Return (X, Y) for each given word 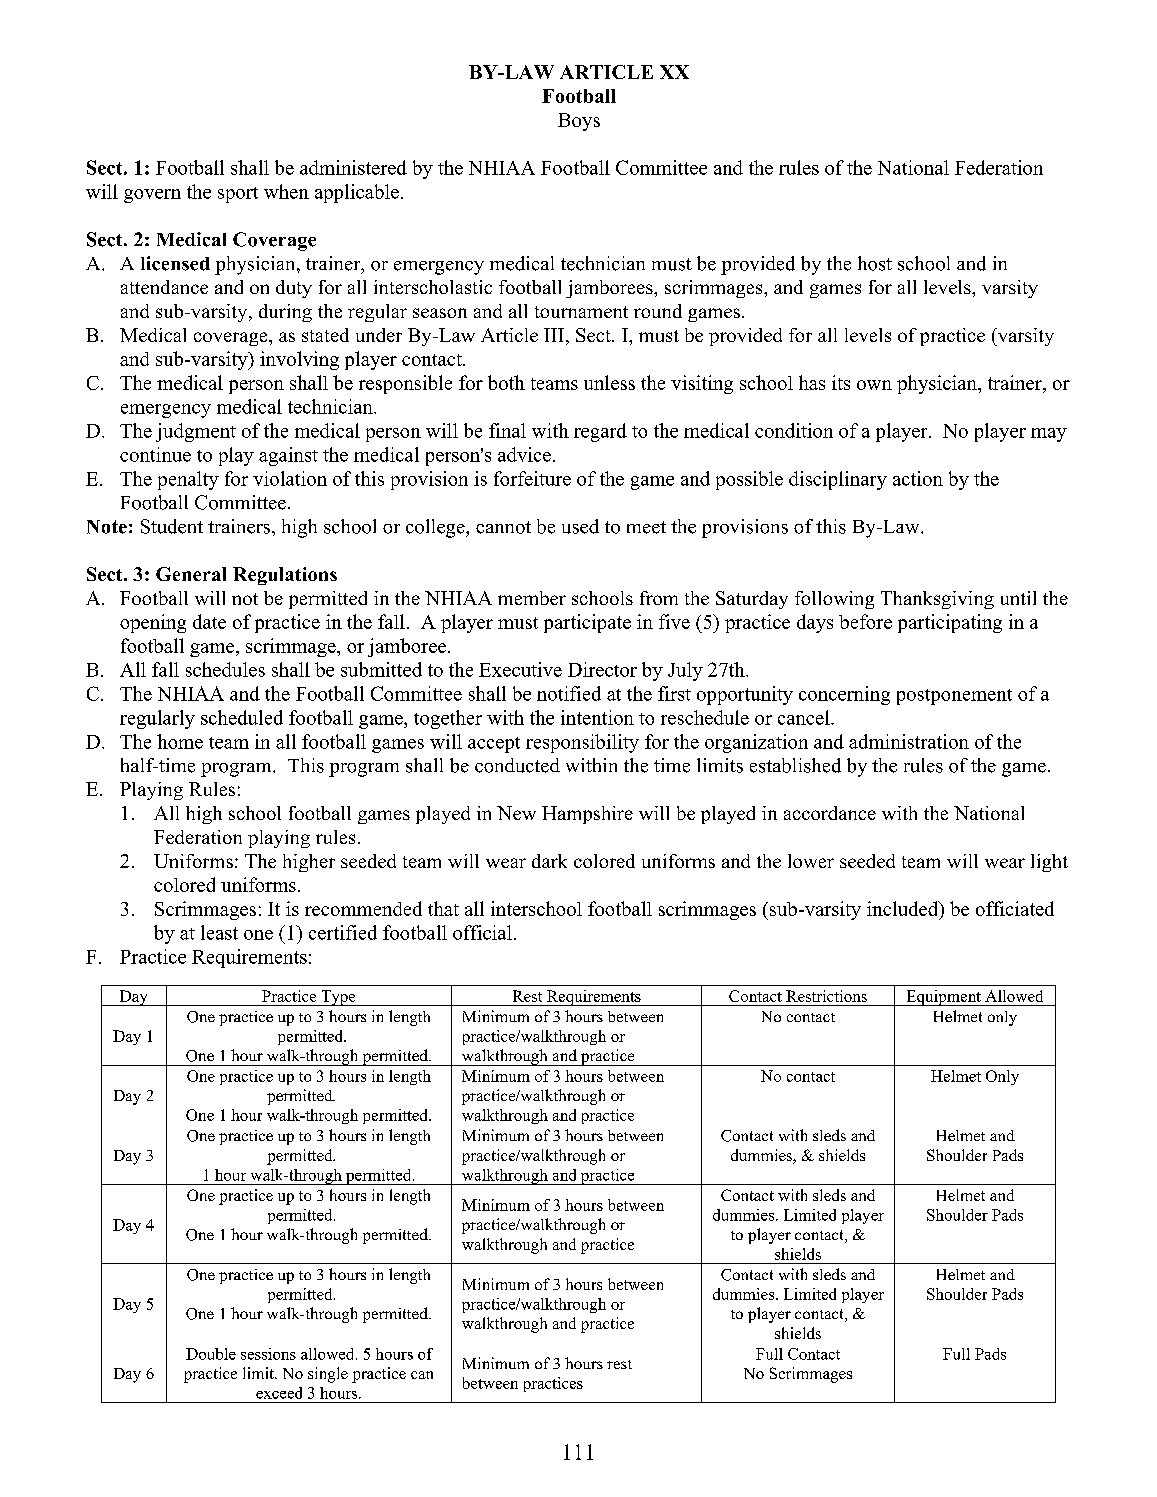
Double (211, 1354)
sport (238, 195)
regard (600, 432)
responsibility (582, 743)
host (875, 263)
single (328, 1375)
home (180, 741)
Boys (579, 122)
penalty (188, 480)
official (482, 932)
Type (338, 998)
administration (909, 741)
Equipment (943, 998)
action (918, 478)
